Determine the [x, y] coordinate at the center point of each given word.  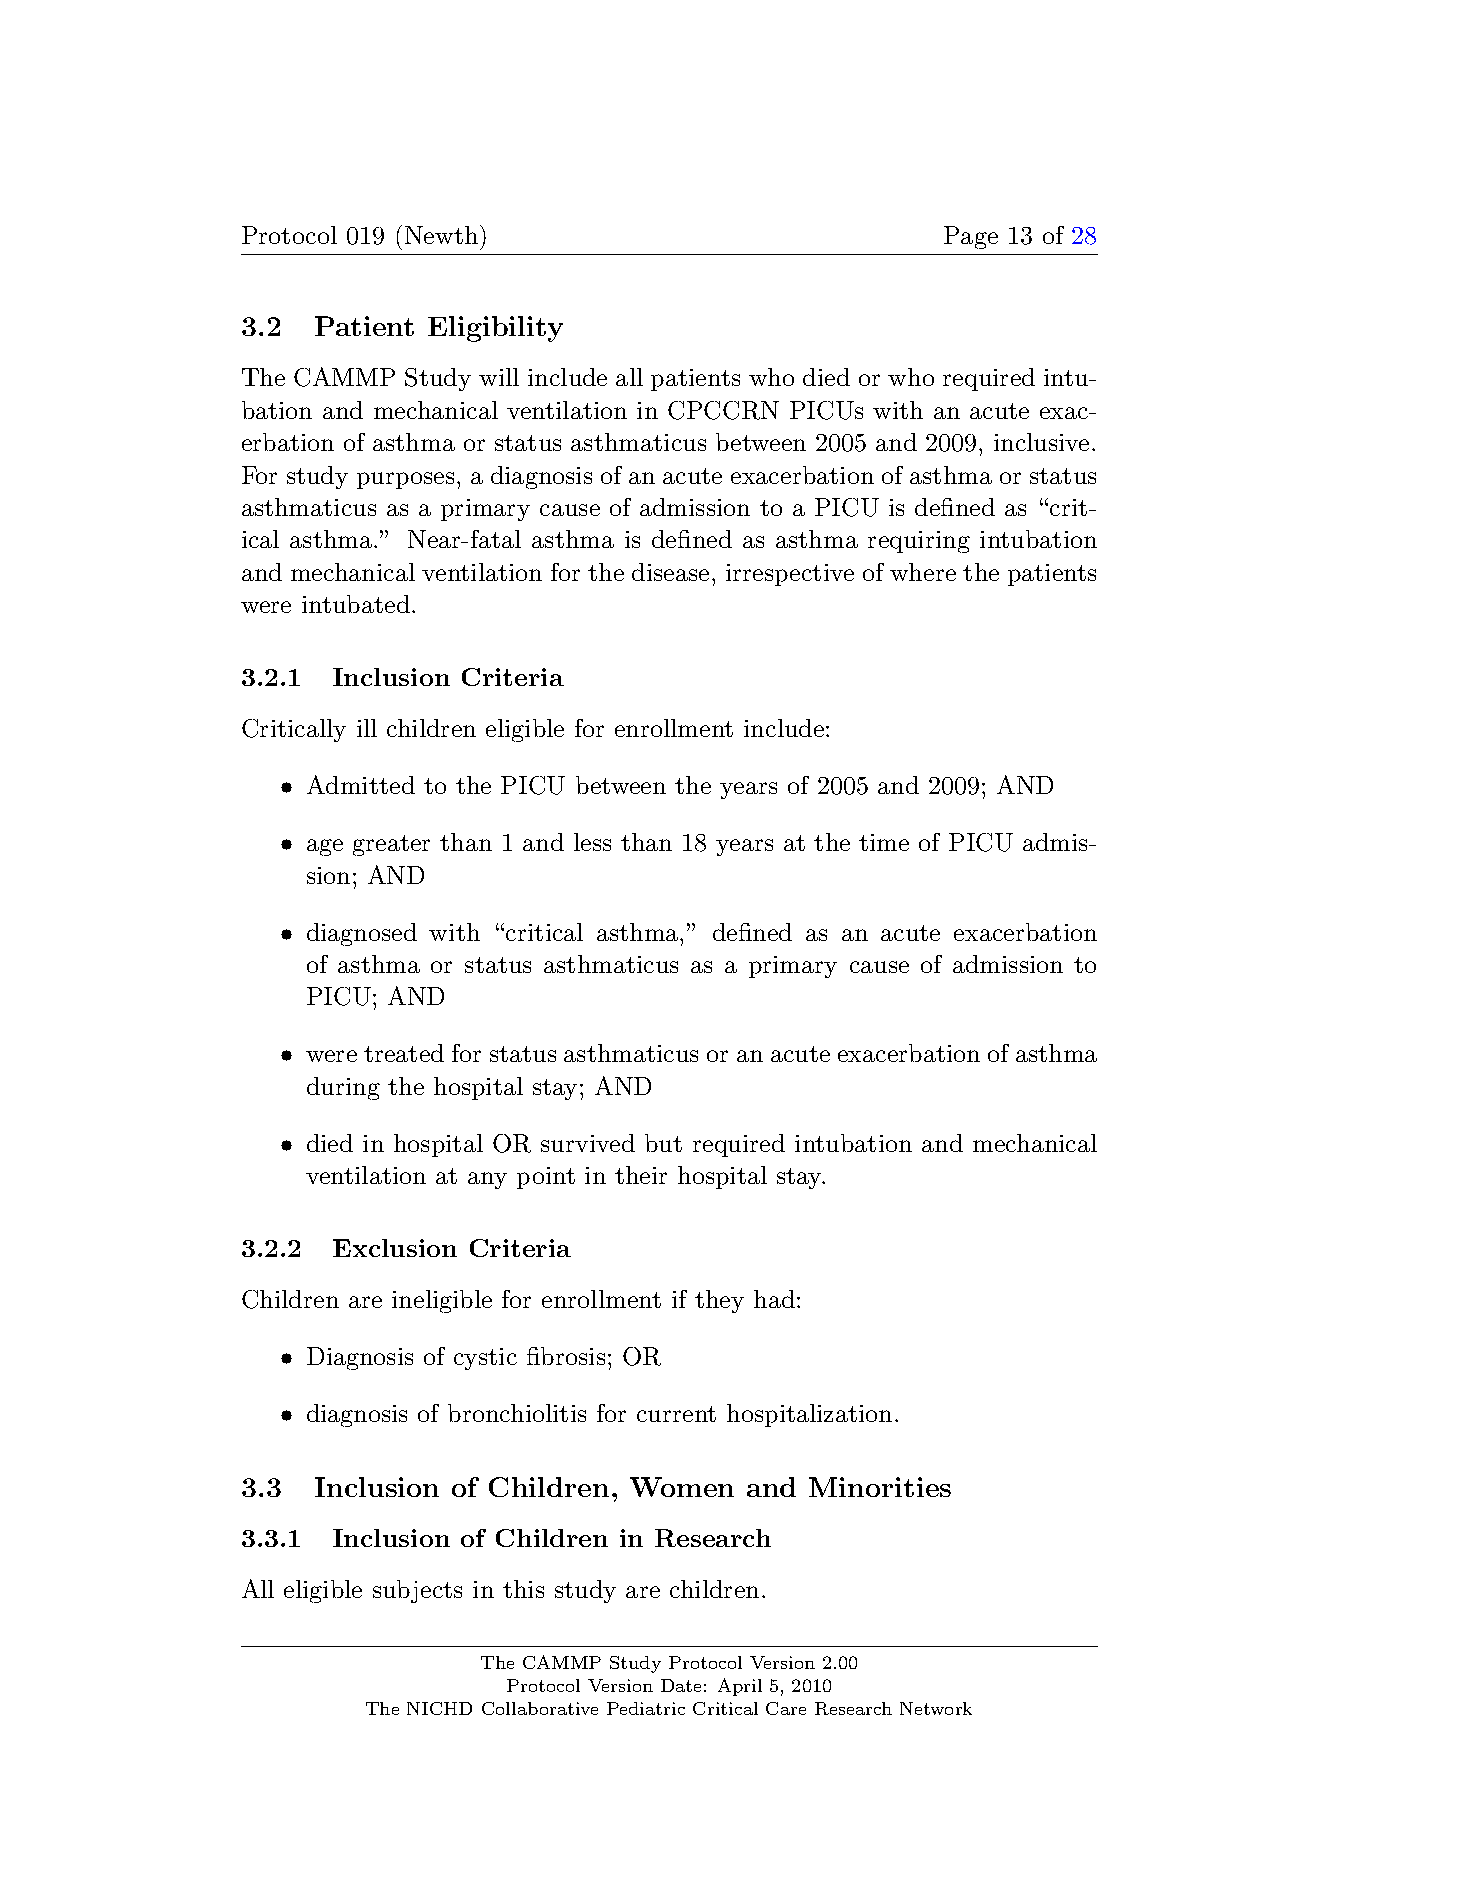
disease [670, 572]
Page [971, 237]
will [499, 377]
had [774, 1299]
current [676, 1414]
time [884, 842]
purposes [405, 480]
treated [404, 1053]
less [592, 842]
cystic [485, 1359]
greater [391, 845]
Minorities [880, 1487]
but [663, 1143]
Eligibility [495, 329]
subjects [417, 1591]
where [923, 572]
